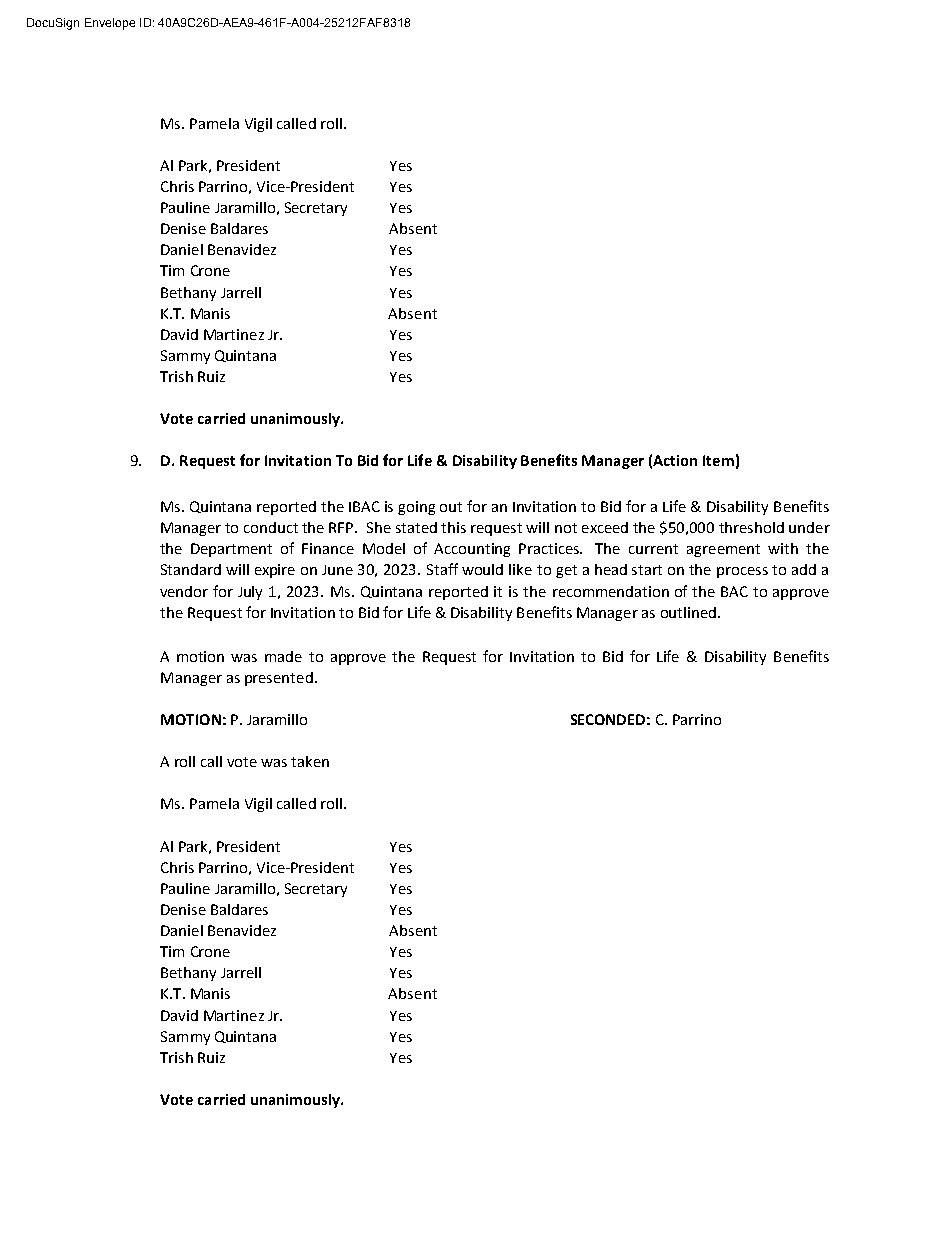  What do you see at coordinates (310, 761) in the page?
I see `taken` at bounding box center [310, 761].
